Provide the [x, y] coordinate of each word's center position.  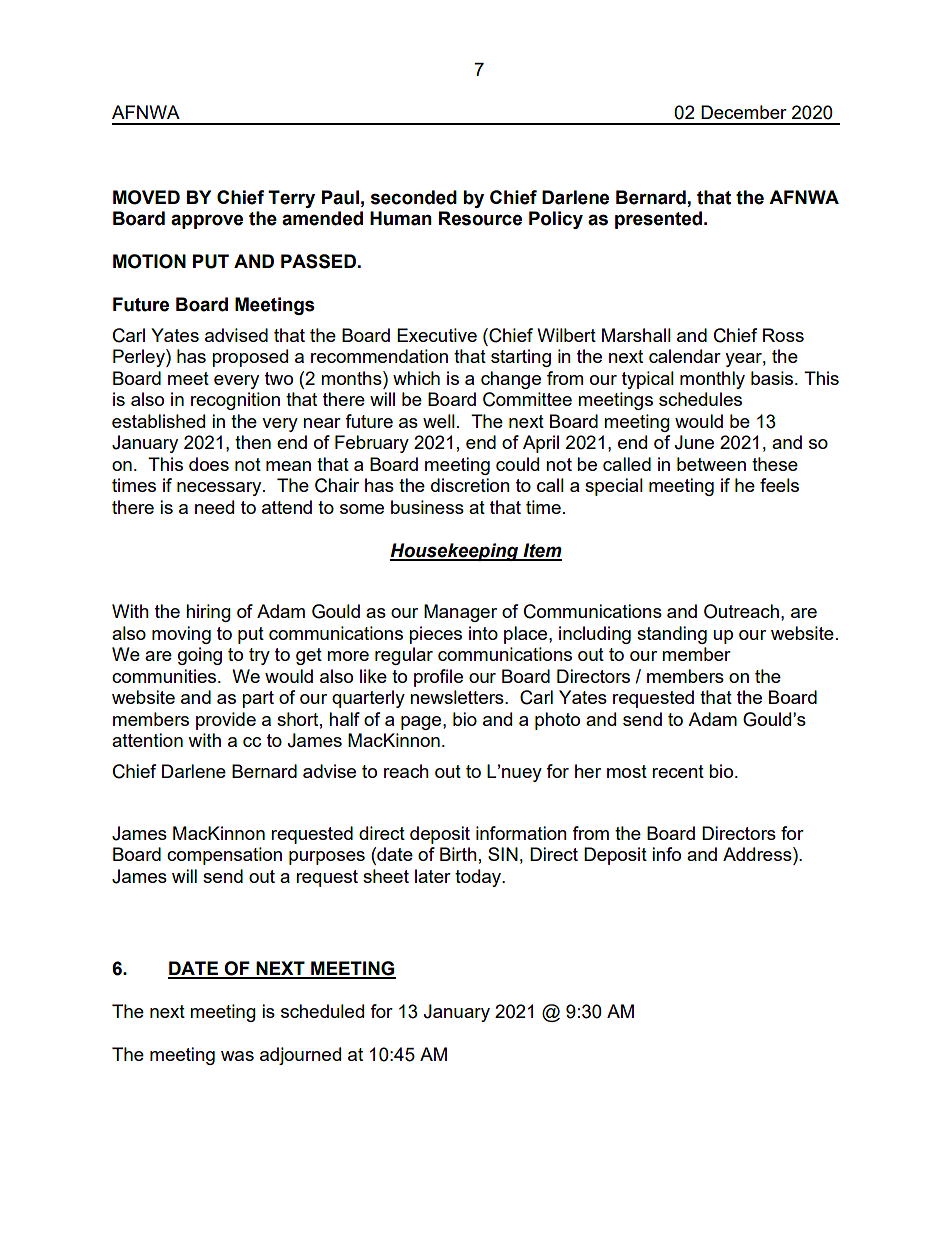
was [237, 1056]
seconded [414, 197]
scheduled [322, 1011]
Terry [291, 199]
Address [758, 854]
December [744, 112]
